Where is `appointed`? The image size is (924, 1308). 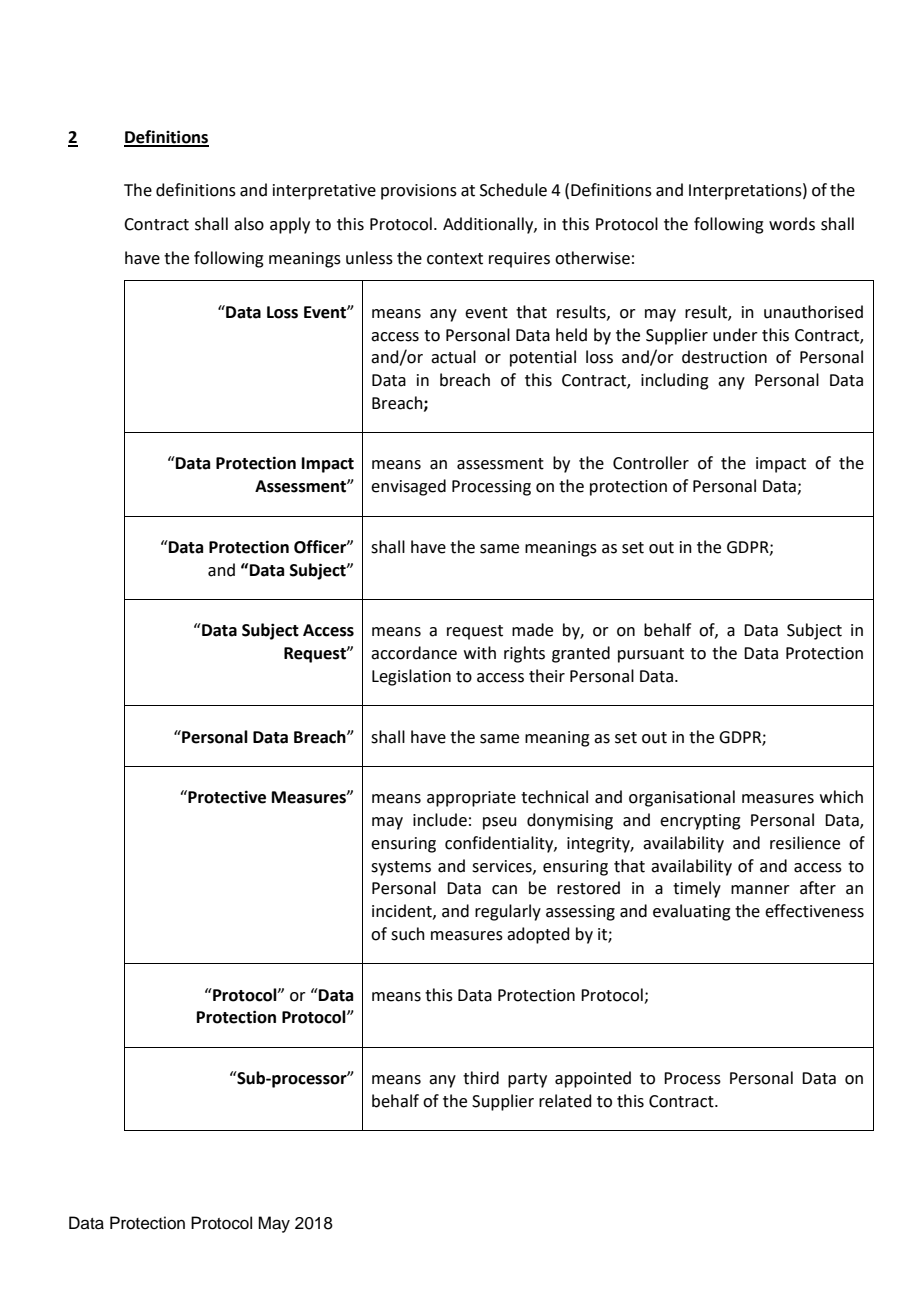 appointed is located at coordinates (593, 1079).
